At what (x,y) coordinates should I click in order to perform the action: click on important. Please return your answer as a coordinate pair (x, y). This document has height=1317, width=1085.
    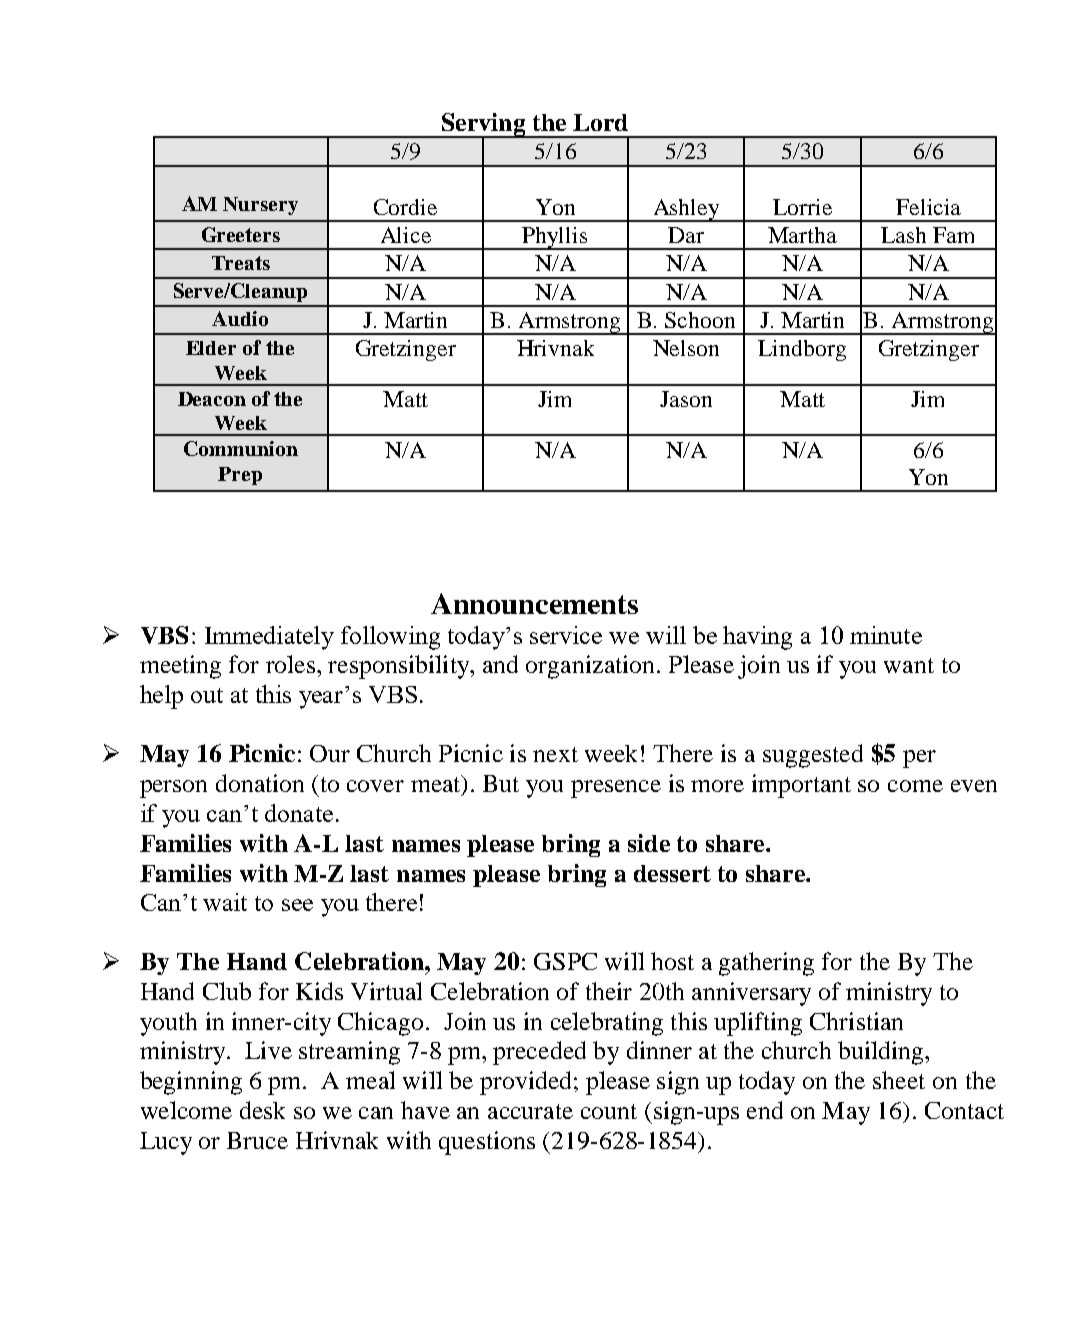
    Looking at the image, I should click on (801, 786).
